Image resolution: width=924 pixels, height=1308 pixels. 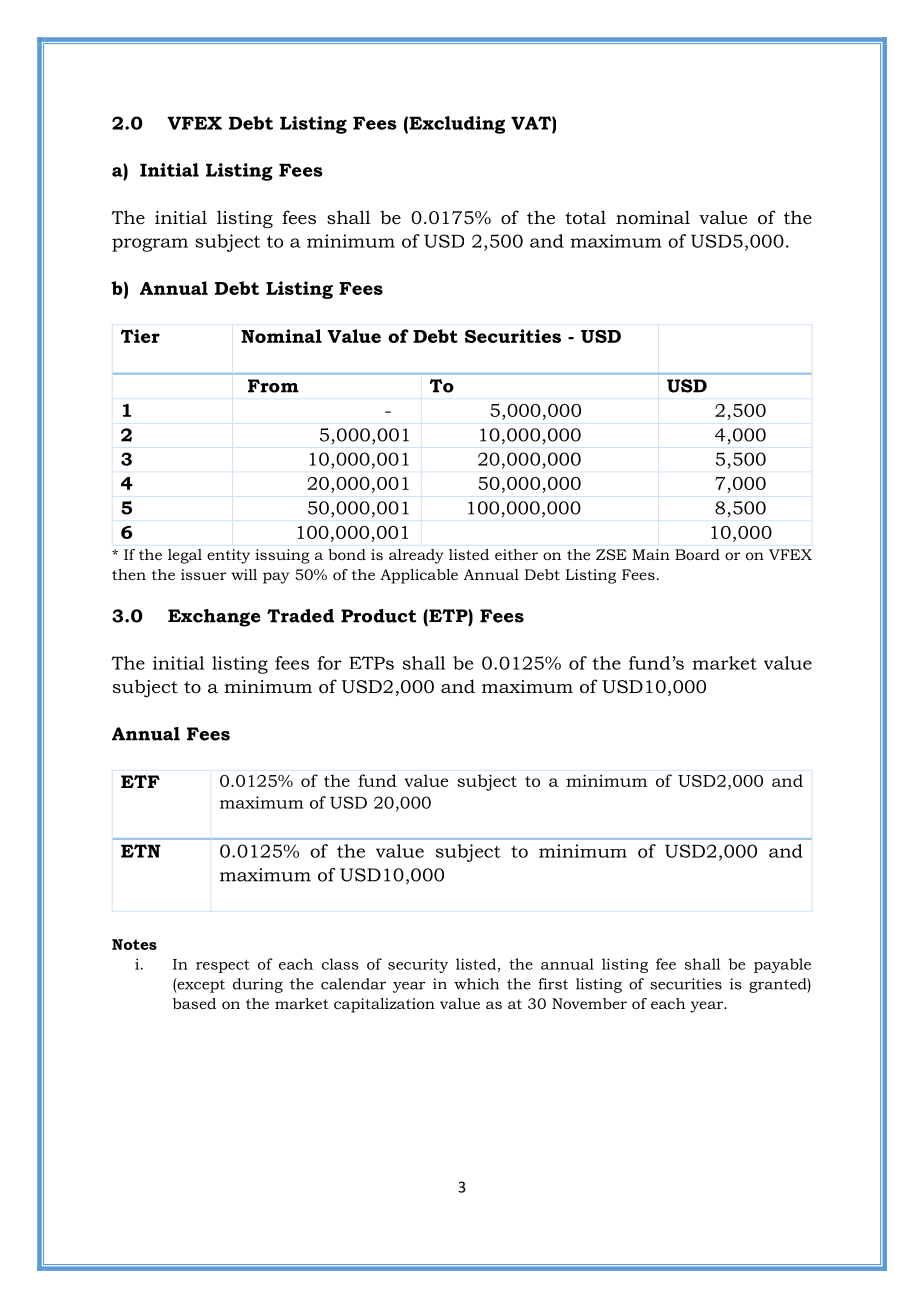 What do you see at coordinates (651, 554) in the image?
I see `Main` at bounding box center [651, 554].
